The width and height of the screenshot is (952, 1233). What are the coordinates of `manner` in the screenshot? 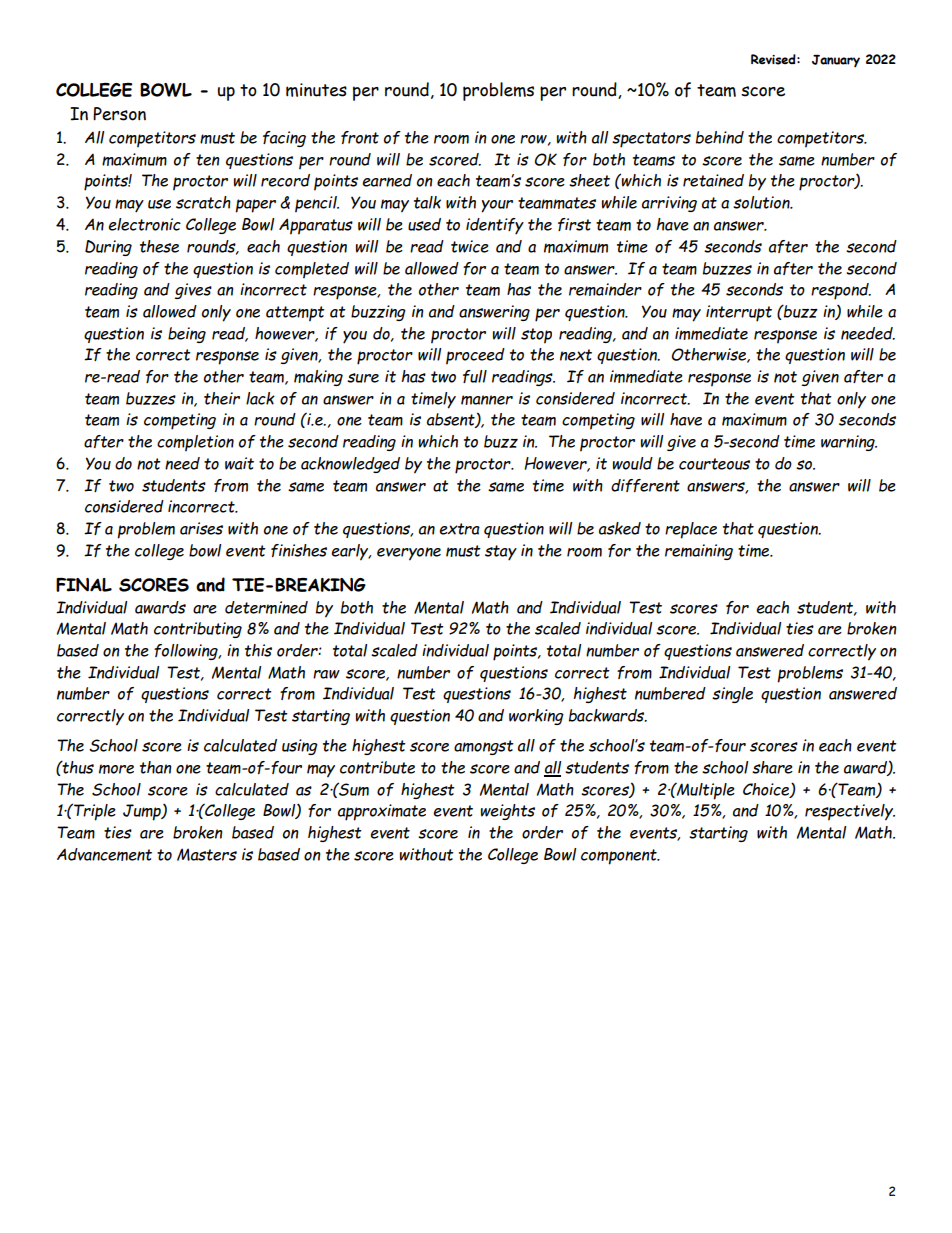 It's located at (487, 400).
